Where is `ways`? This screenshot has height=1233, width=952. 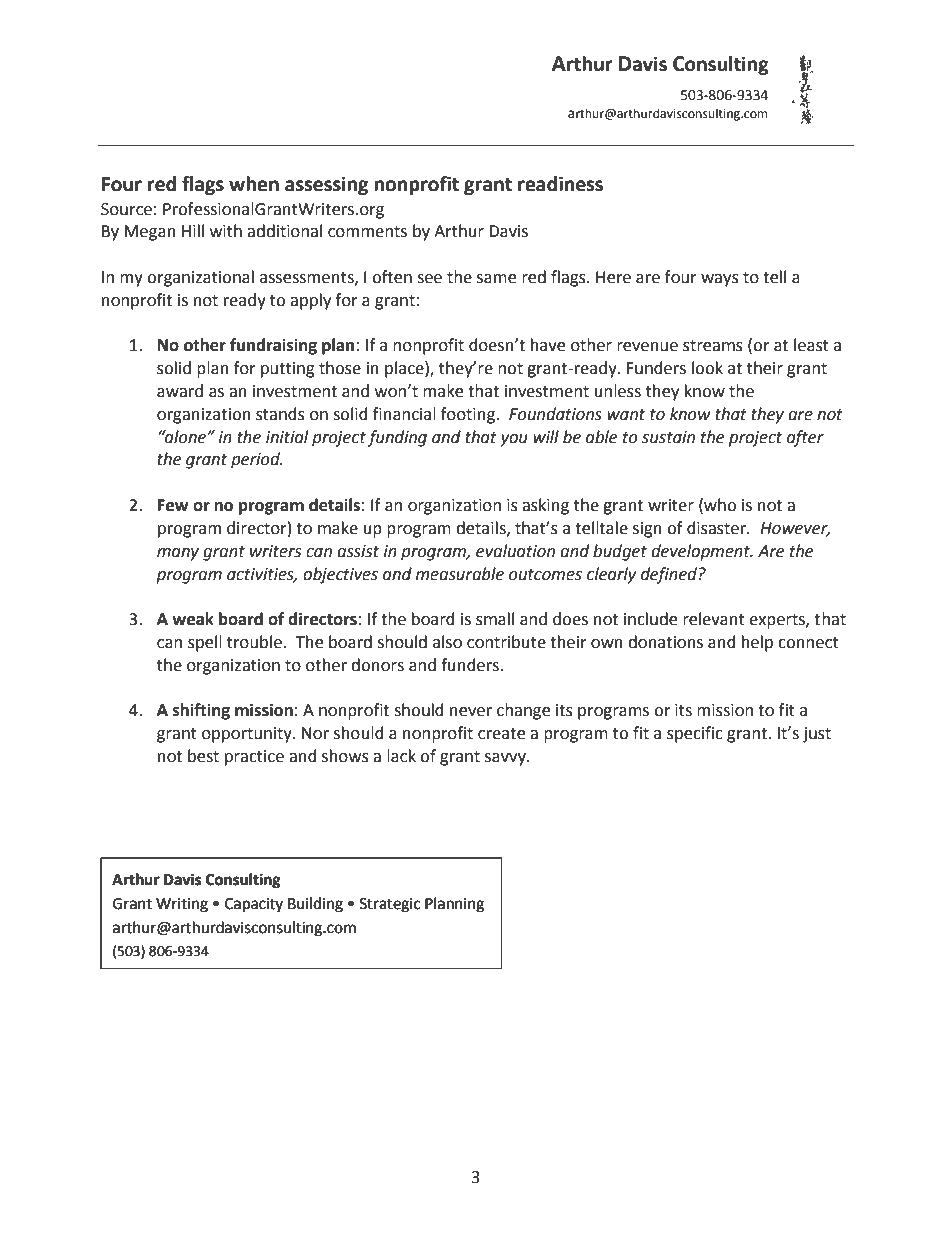 ways is located at coordinates (720, 280).
